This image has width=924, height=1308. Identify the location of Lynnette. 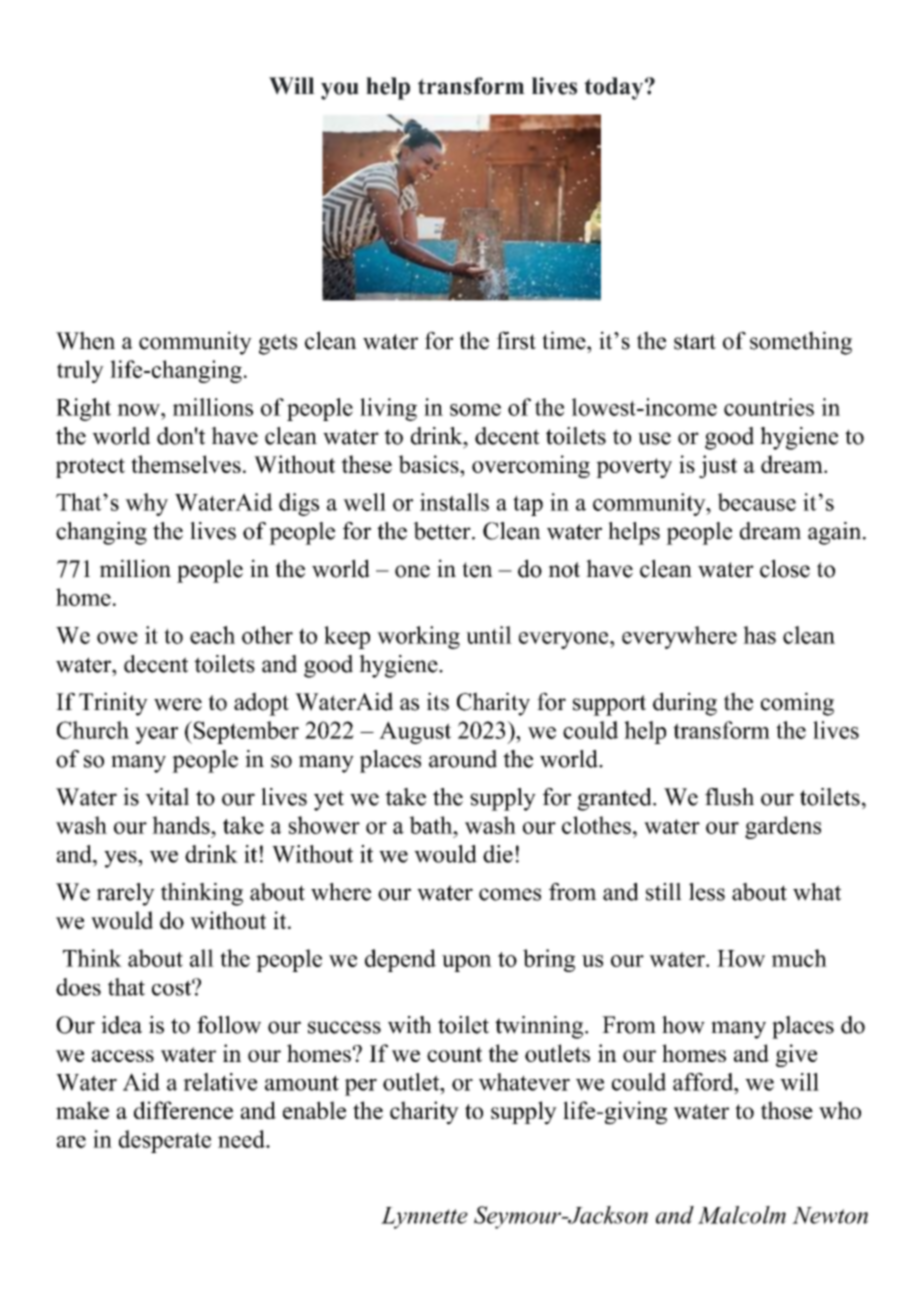
(424, 1218).
